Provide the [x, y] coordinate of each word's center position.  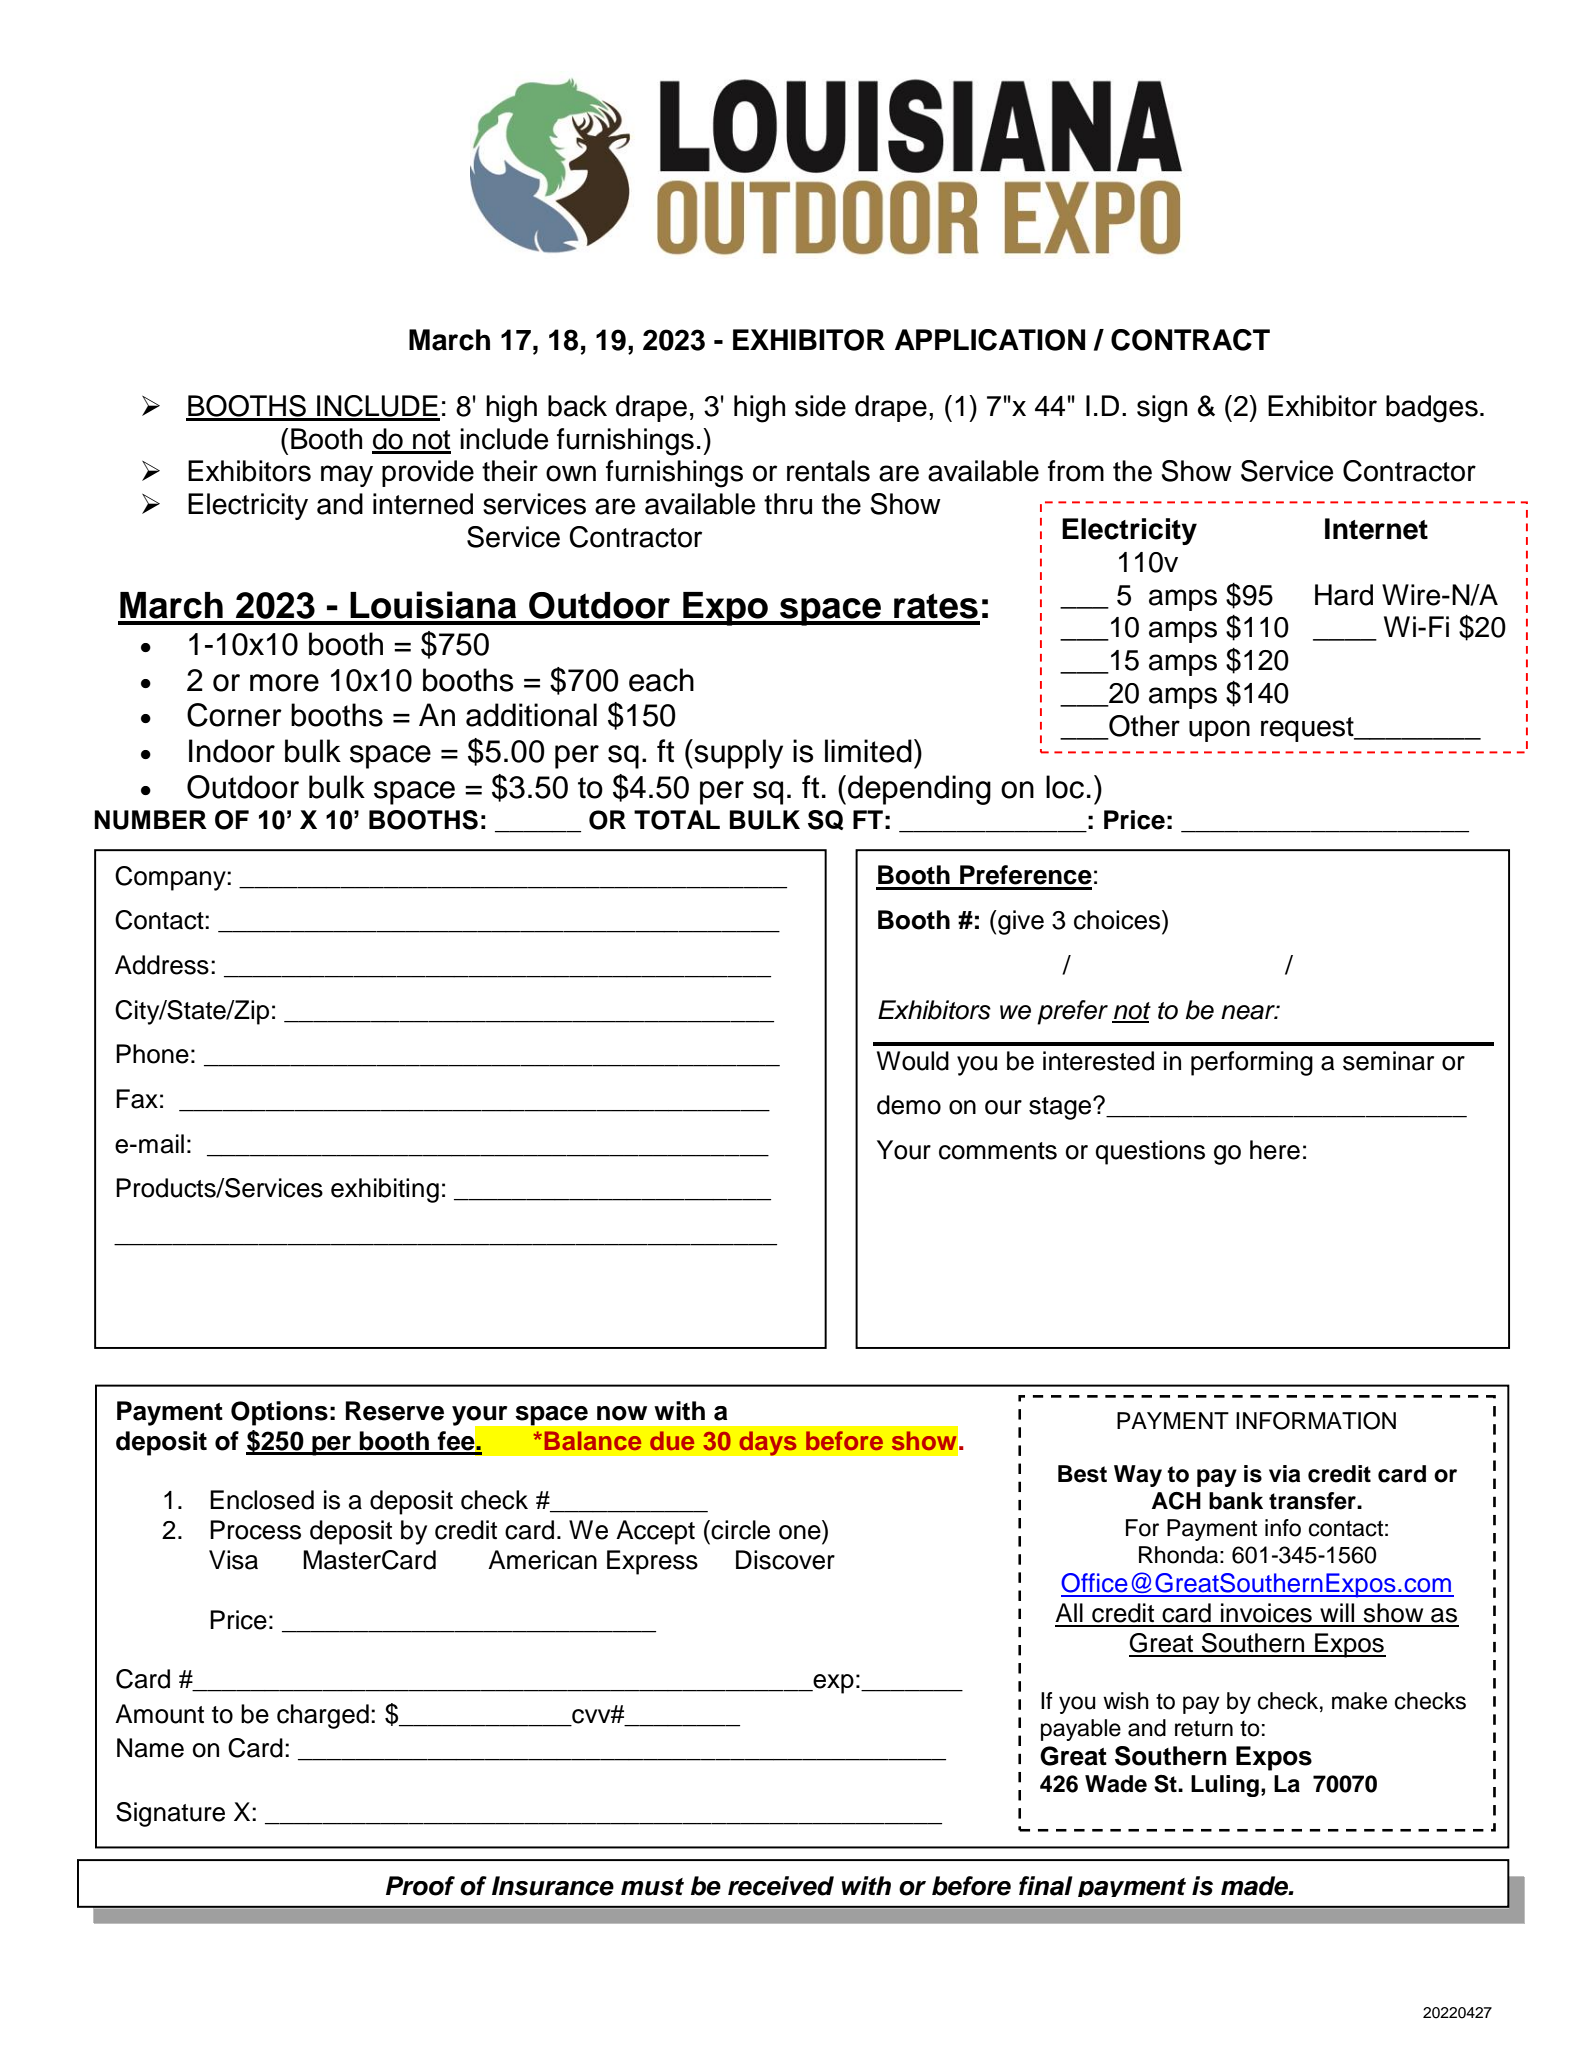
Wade [1116, 1784]
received [781, 1886]
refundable [398, 1871]
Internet [1376, 529]
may [347, 476]
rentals [828, 471]
